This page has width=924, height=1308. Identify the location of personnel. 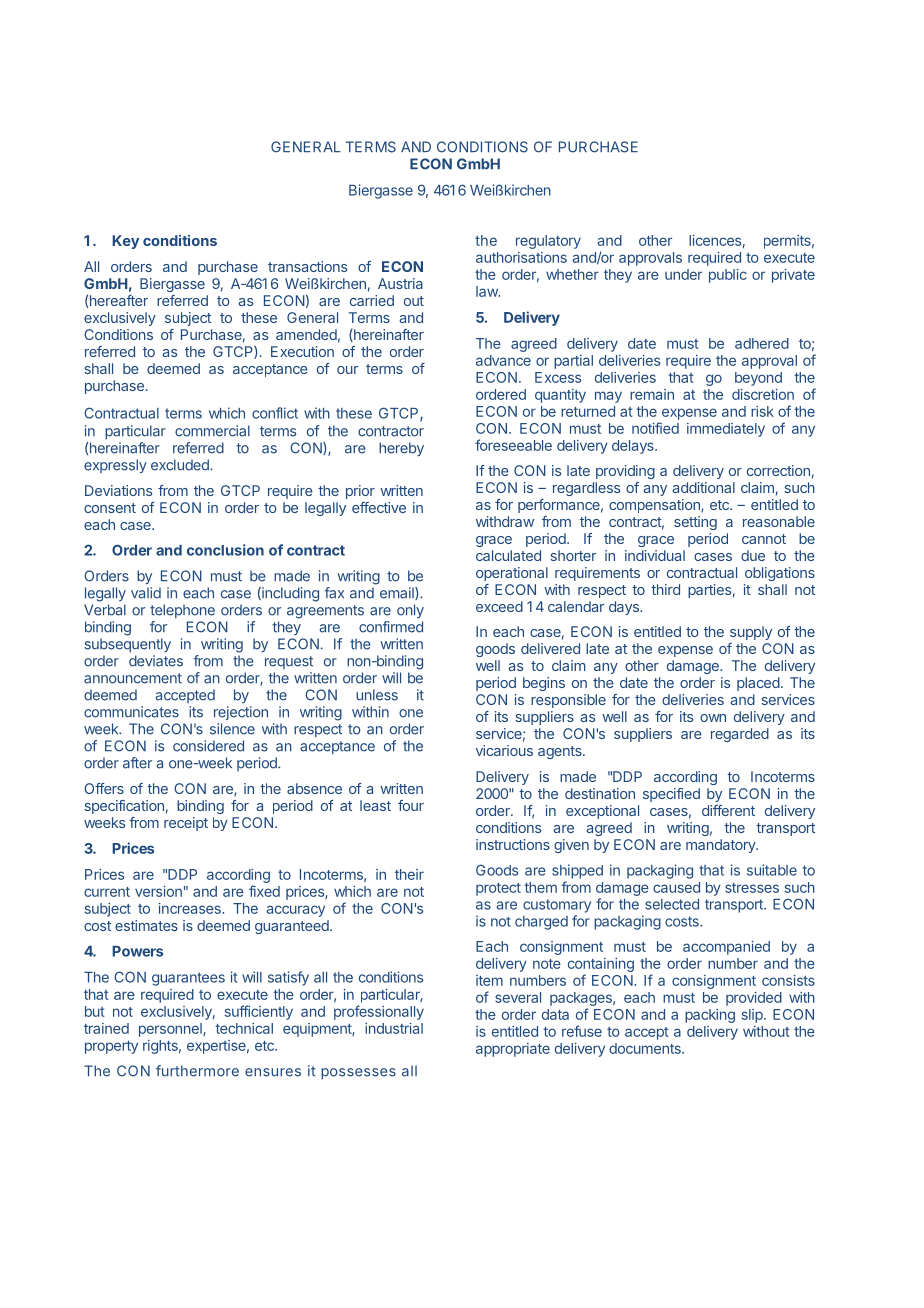
(171, 1030).
